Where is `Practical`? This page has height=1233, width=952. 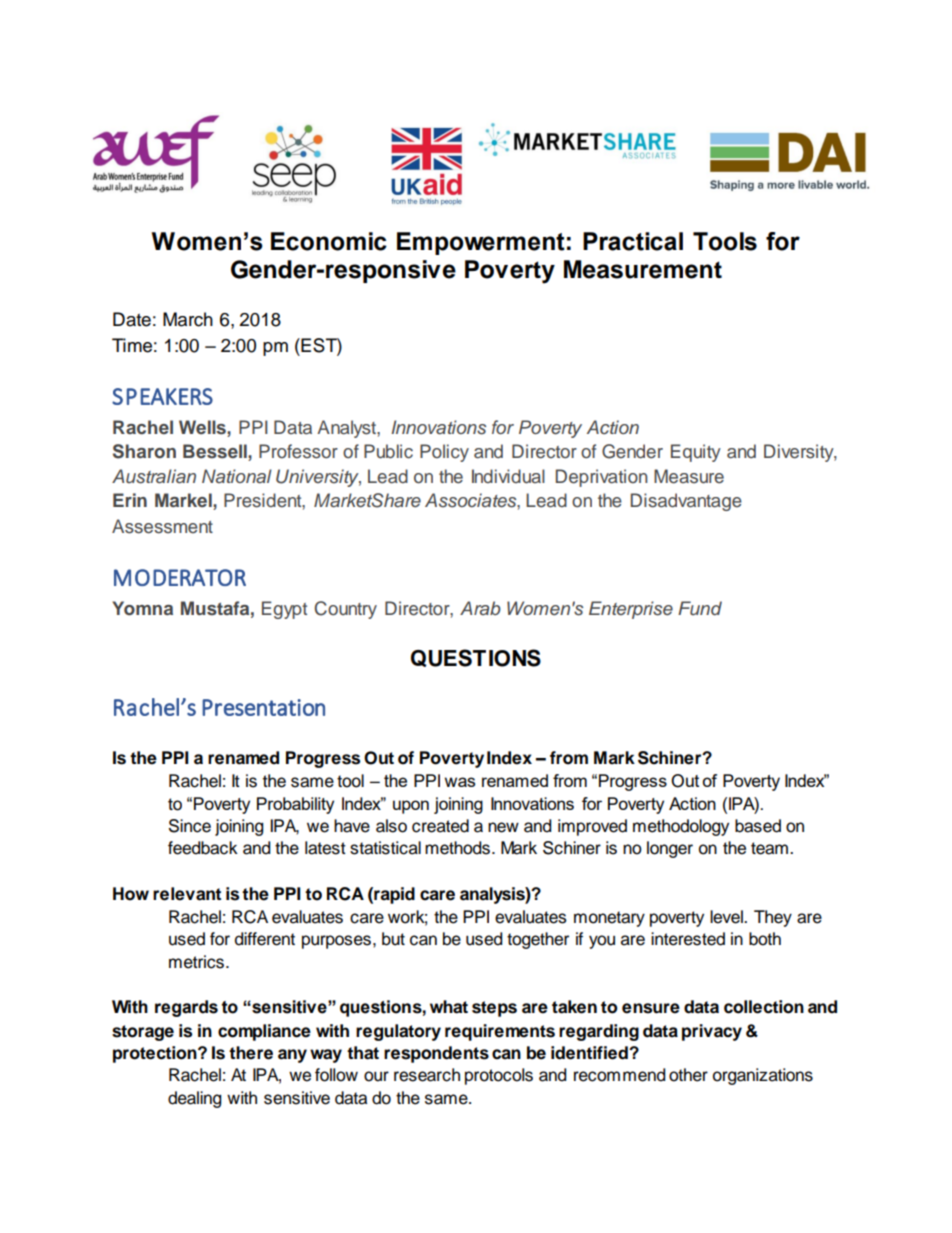
Practical is located at coordinates (633, 241).
